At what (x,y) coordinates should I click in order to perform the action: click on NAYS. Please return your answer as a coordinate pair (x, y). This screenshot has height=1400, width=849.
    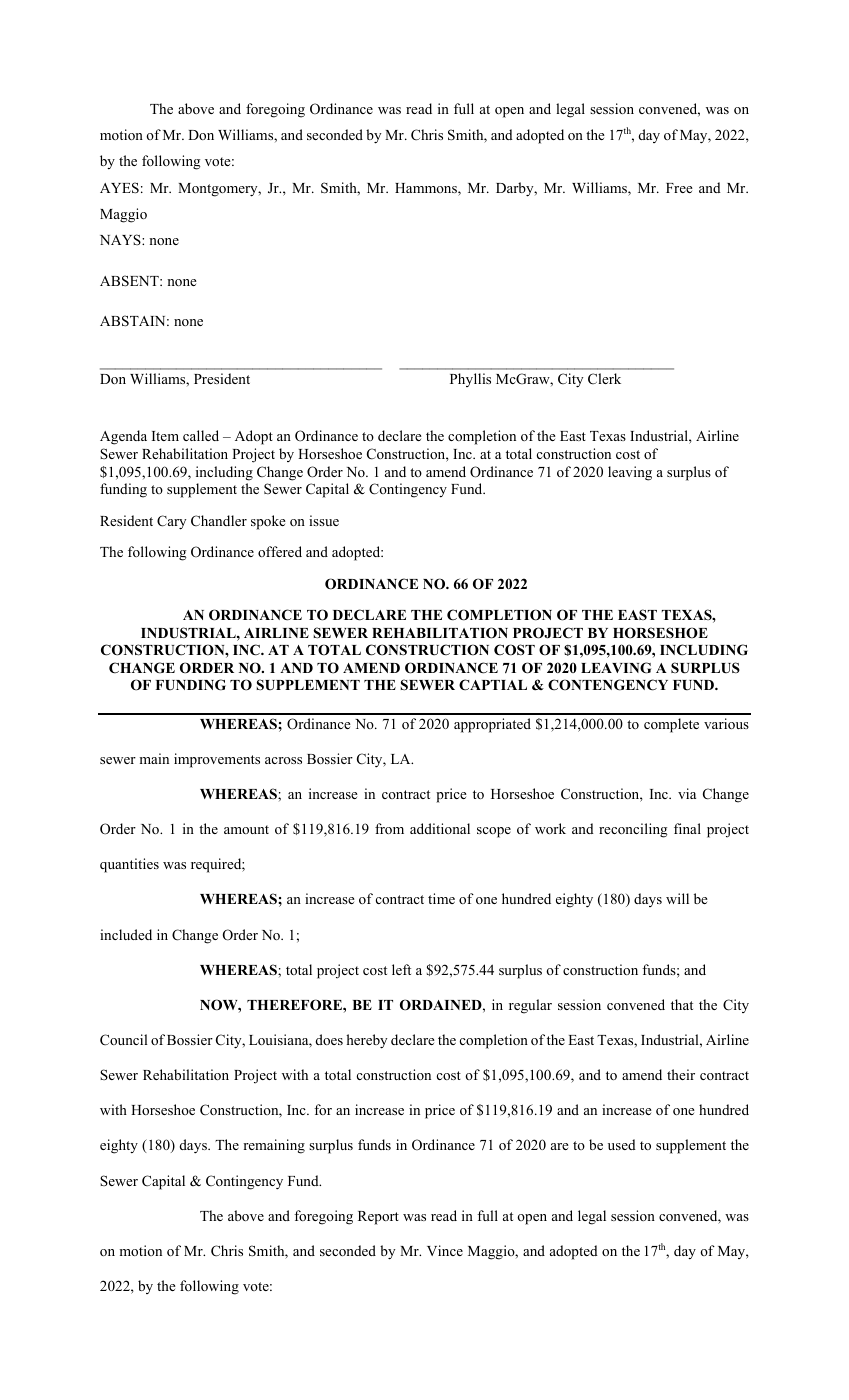
    Looking at the image, I should click on (121, 239).
